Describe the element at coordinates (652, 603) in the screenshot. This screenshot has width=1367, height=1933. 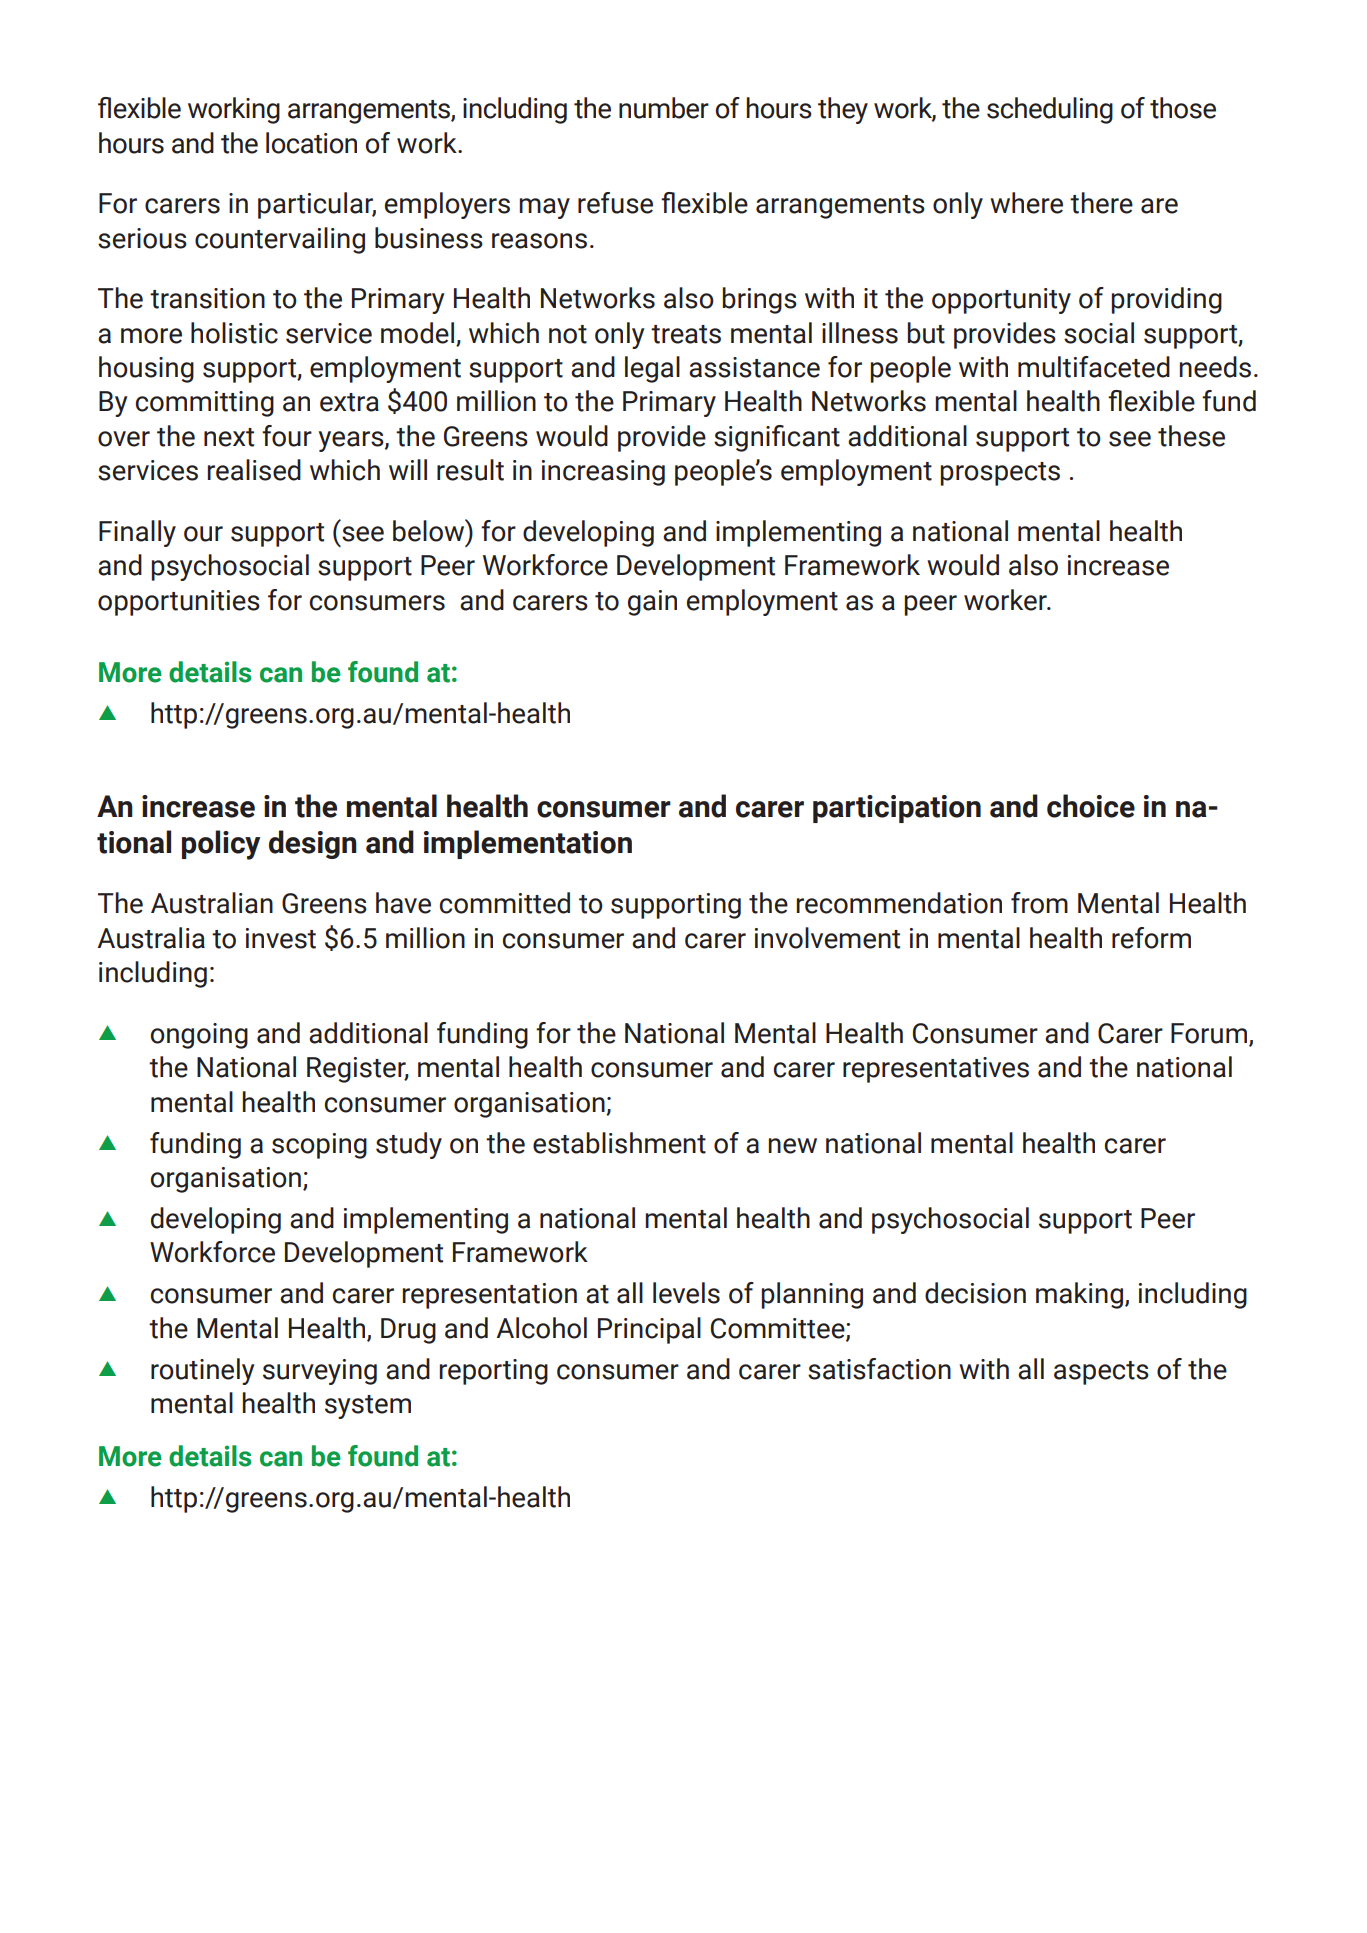
I see `gain` at that location.
